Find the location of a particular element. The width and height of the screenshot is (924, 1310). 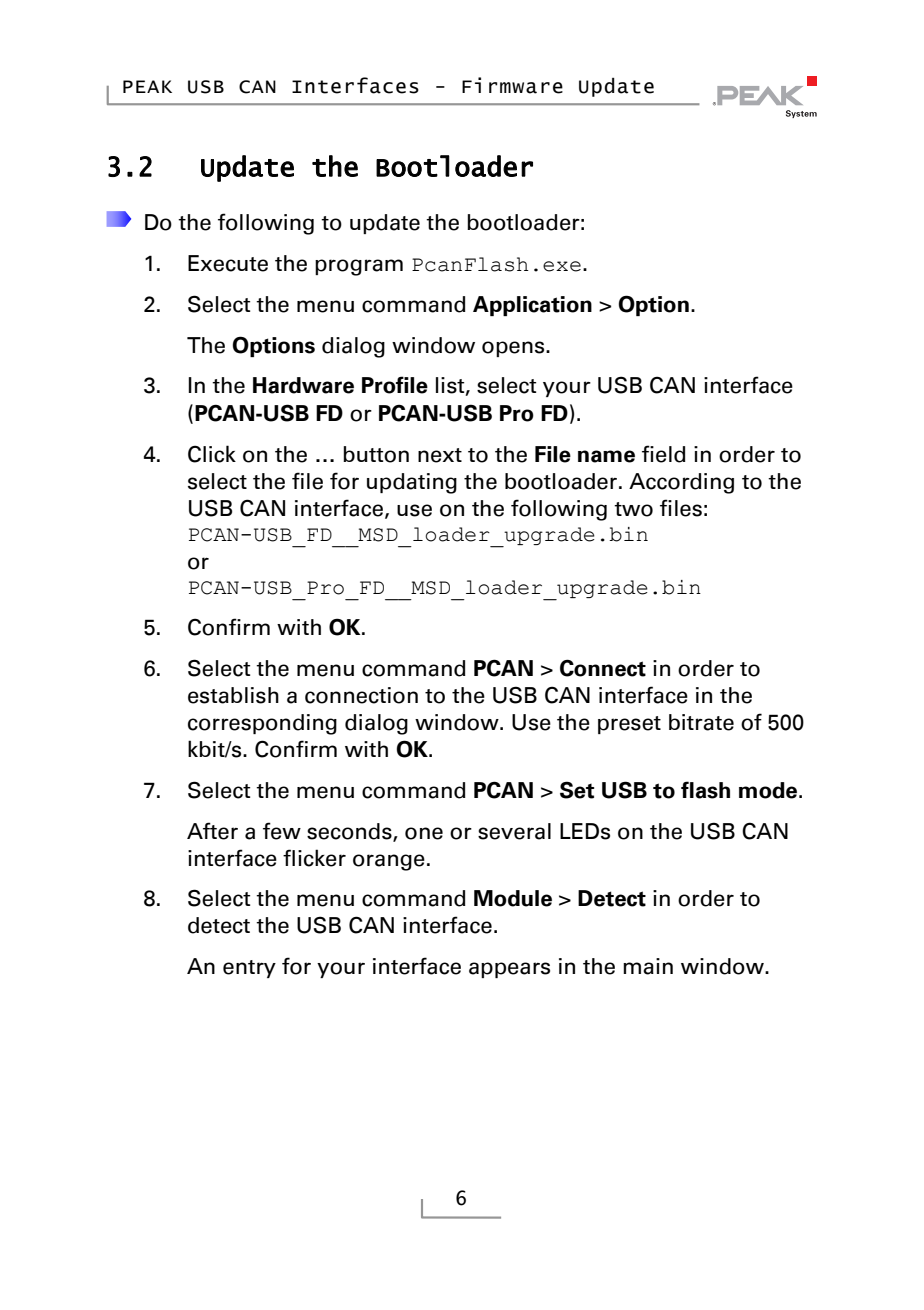

entry is located at coordinates (249, 969).
